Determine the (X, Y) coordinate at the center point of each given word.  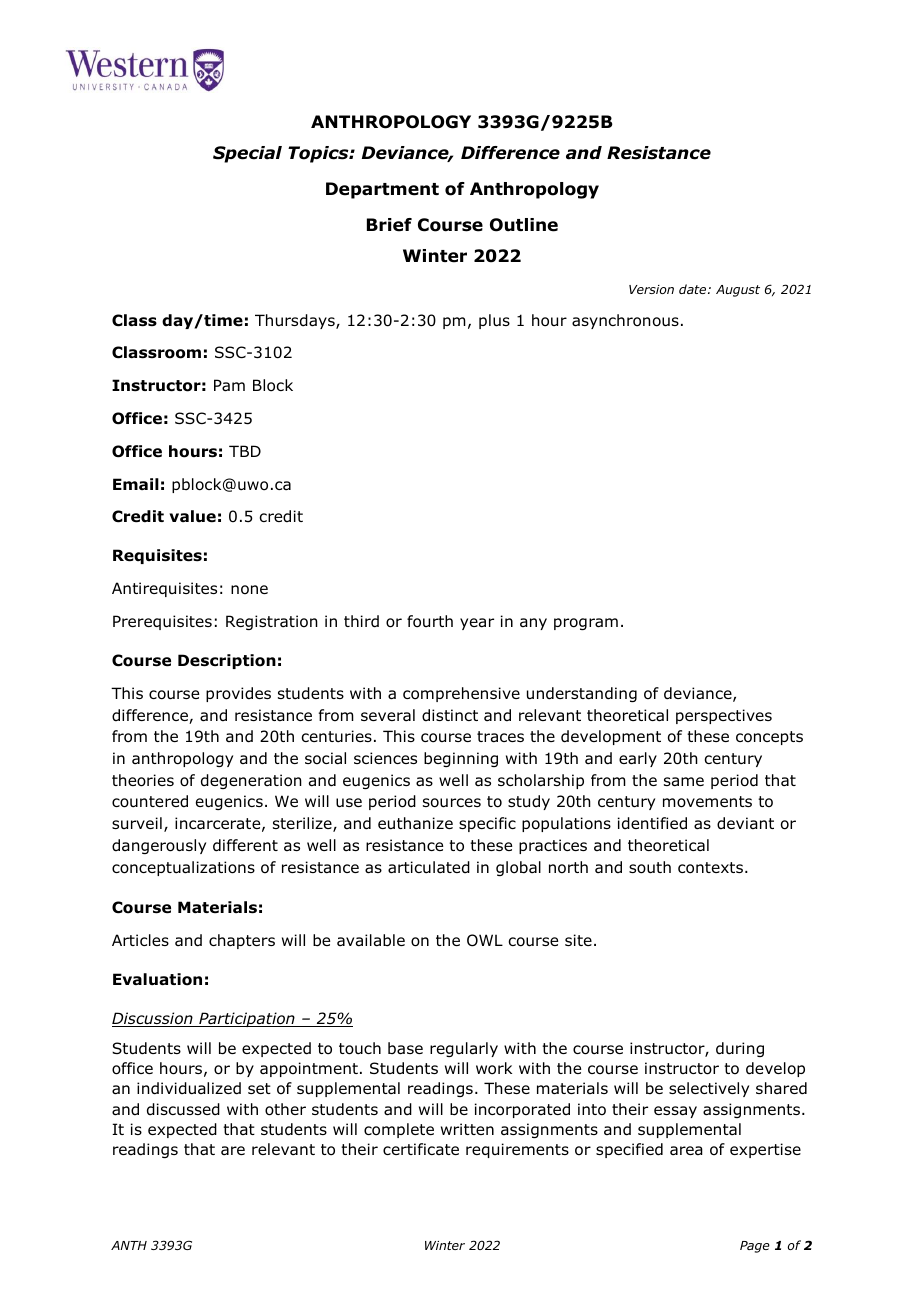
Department (382, 190)
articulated (429, 867)
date (694, 289)
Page (755, 1247)
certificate (421, 1149)
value (192, 516)
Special (247, 154)
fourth (430, 621)
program (586, 624)
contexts (710, 868)
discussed (183, 1109)
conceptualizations (183, 868)
